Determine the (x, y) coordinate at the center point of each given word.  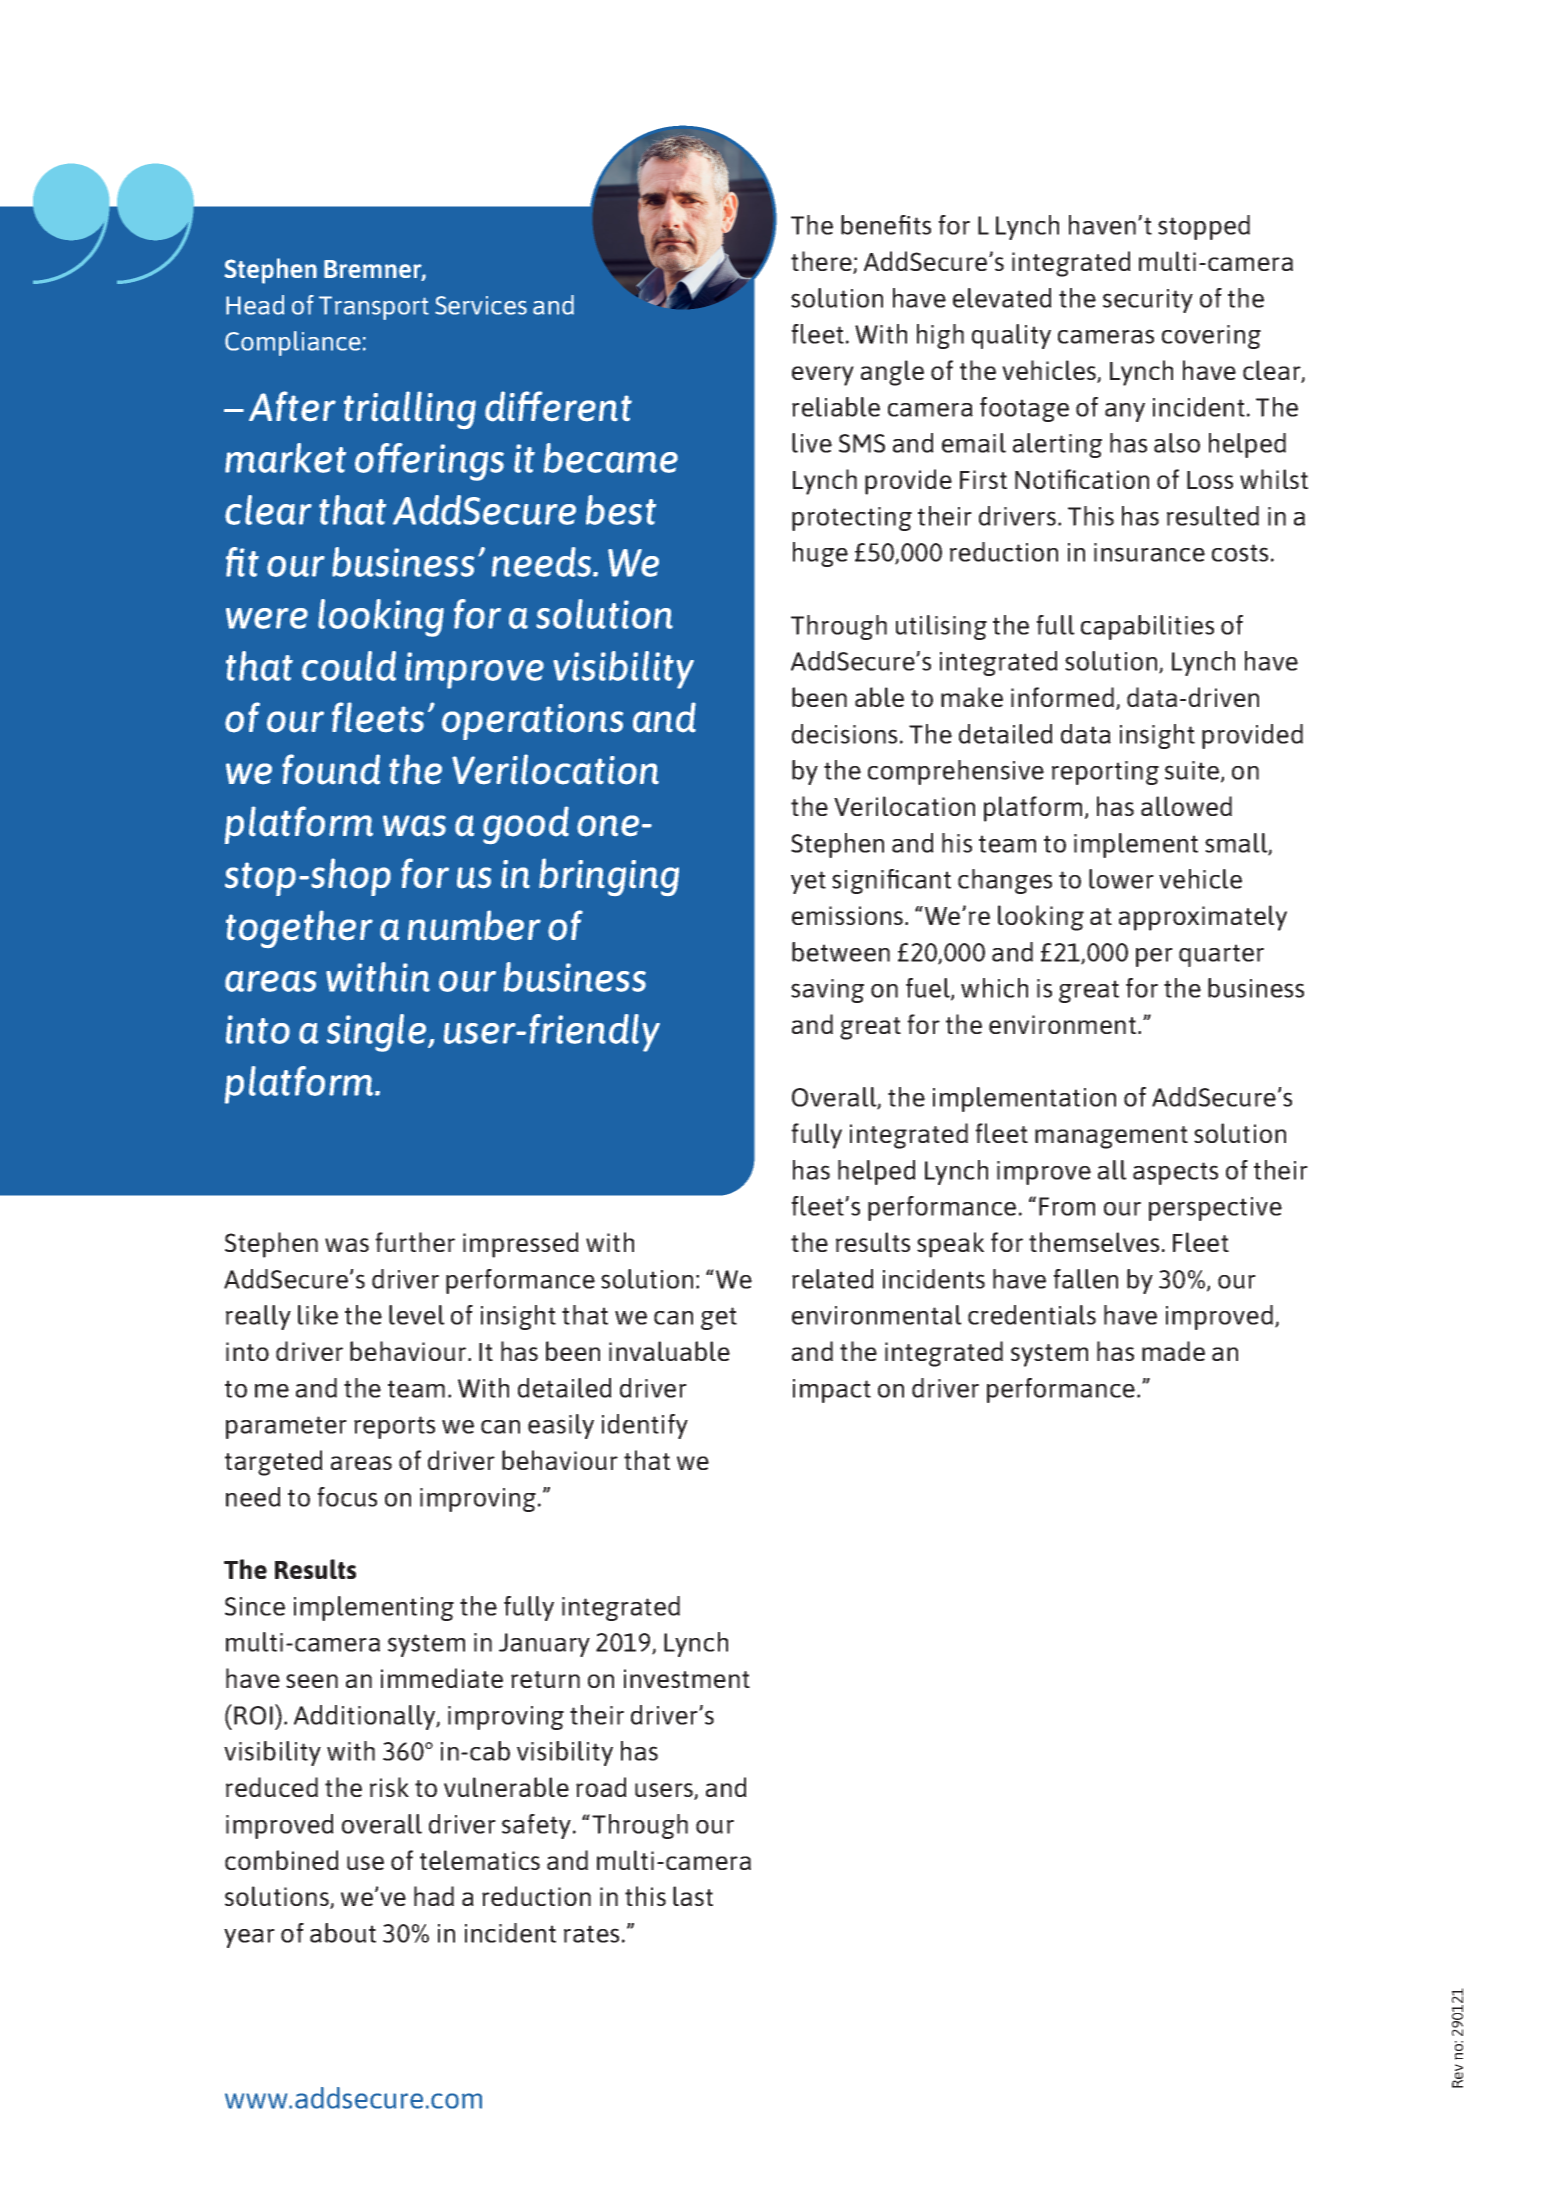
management (1111, 1137)
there (822, 262)
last (693, 1896)
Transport (374, 308)
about (343, 1933)
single (378, 1033)
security (1148, 301)
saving (827, 991)
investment (687, 1678)
